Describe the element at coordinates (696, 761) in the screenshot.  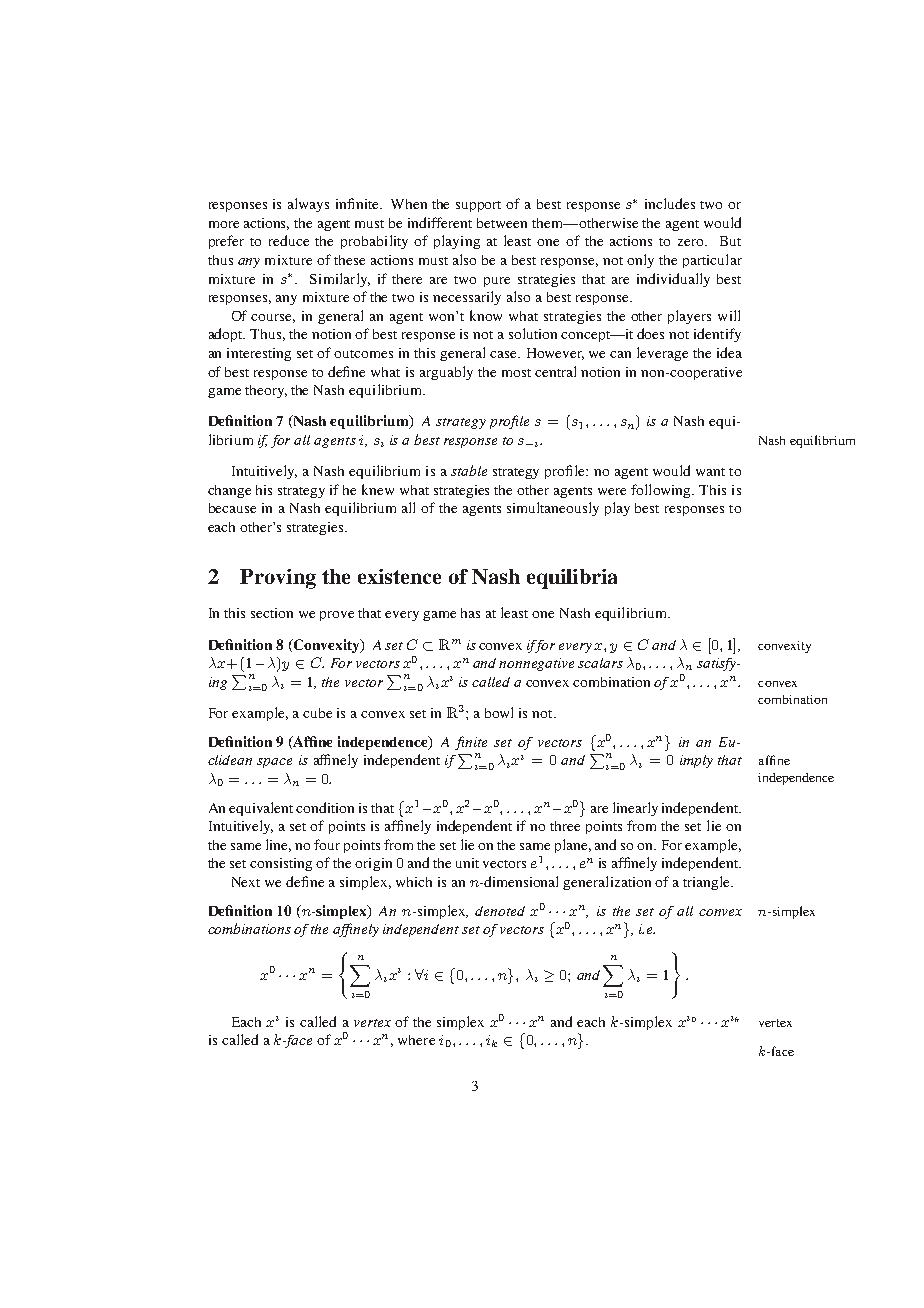
I see `imply` at that location.
